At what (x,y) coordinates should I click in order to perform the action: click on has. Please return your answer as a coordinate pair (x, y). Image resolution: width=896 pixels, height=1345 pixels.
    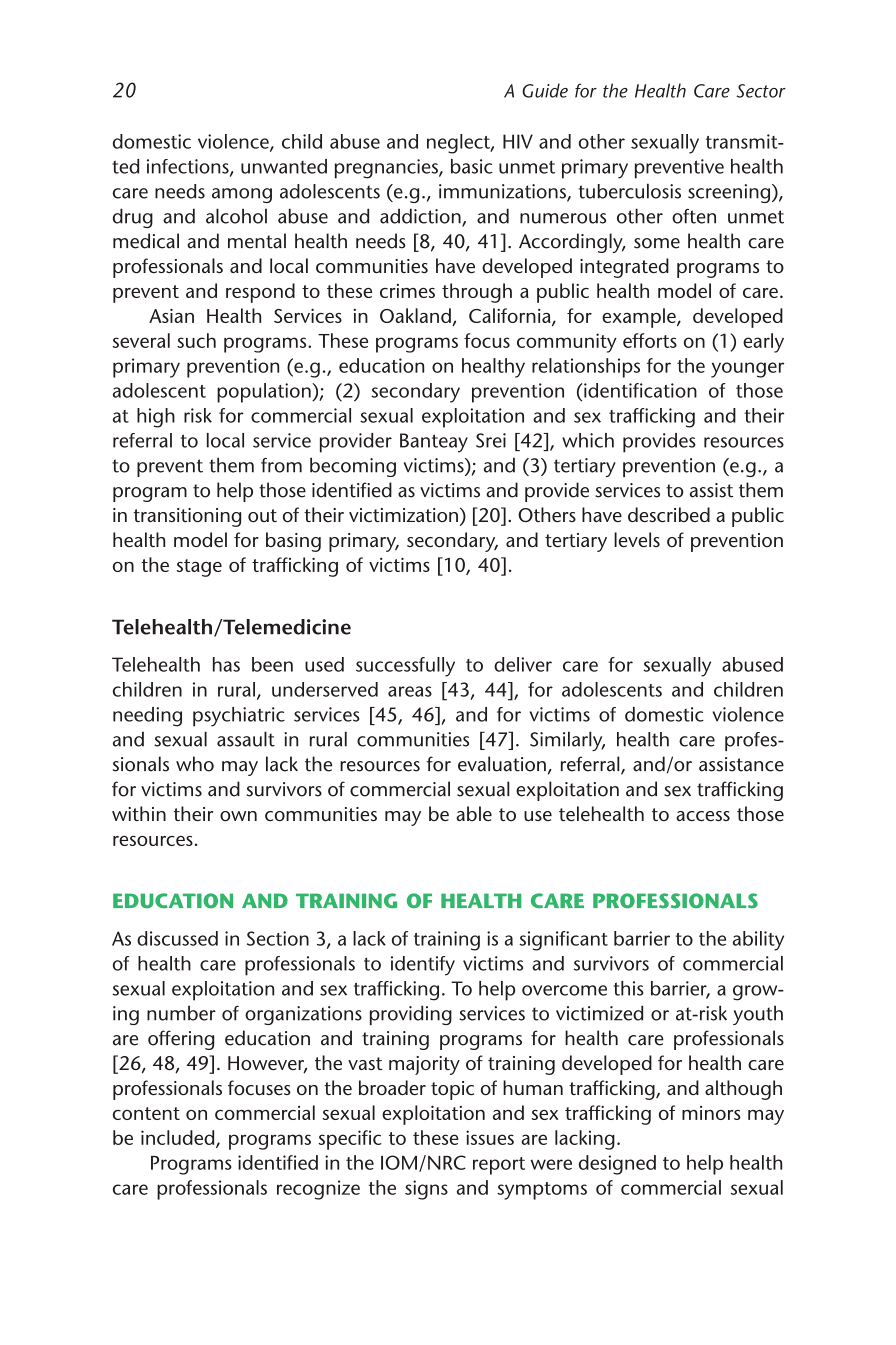
    Looking at the image, I should click on (226, 664).
